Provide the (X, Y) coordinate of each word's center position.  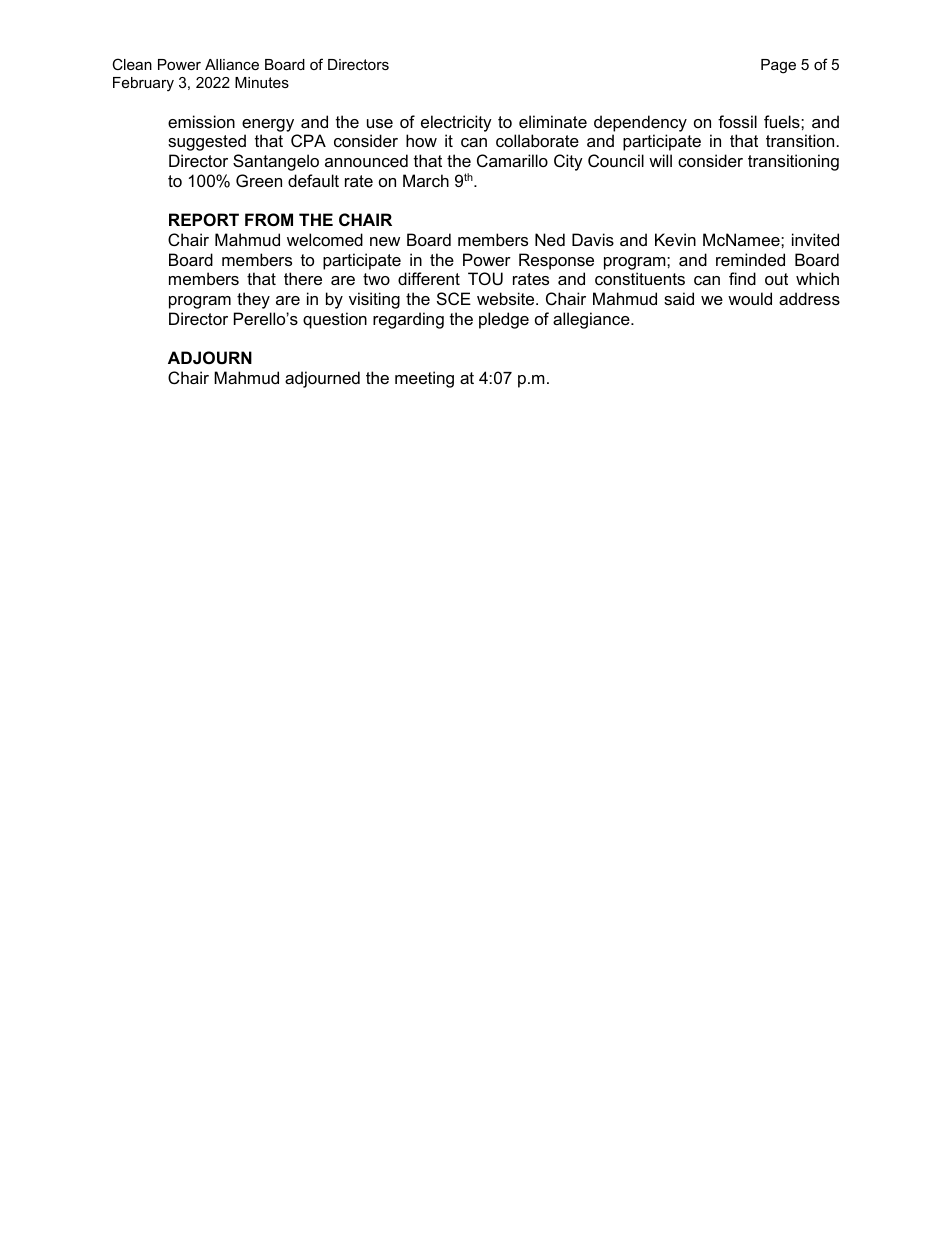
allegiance (592, 320)
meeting (424, 379)
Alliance (232, 64)
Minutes (262, 82)
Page (778, 66)
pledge (504, 320)
